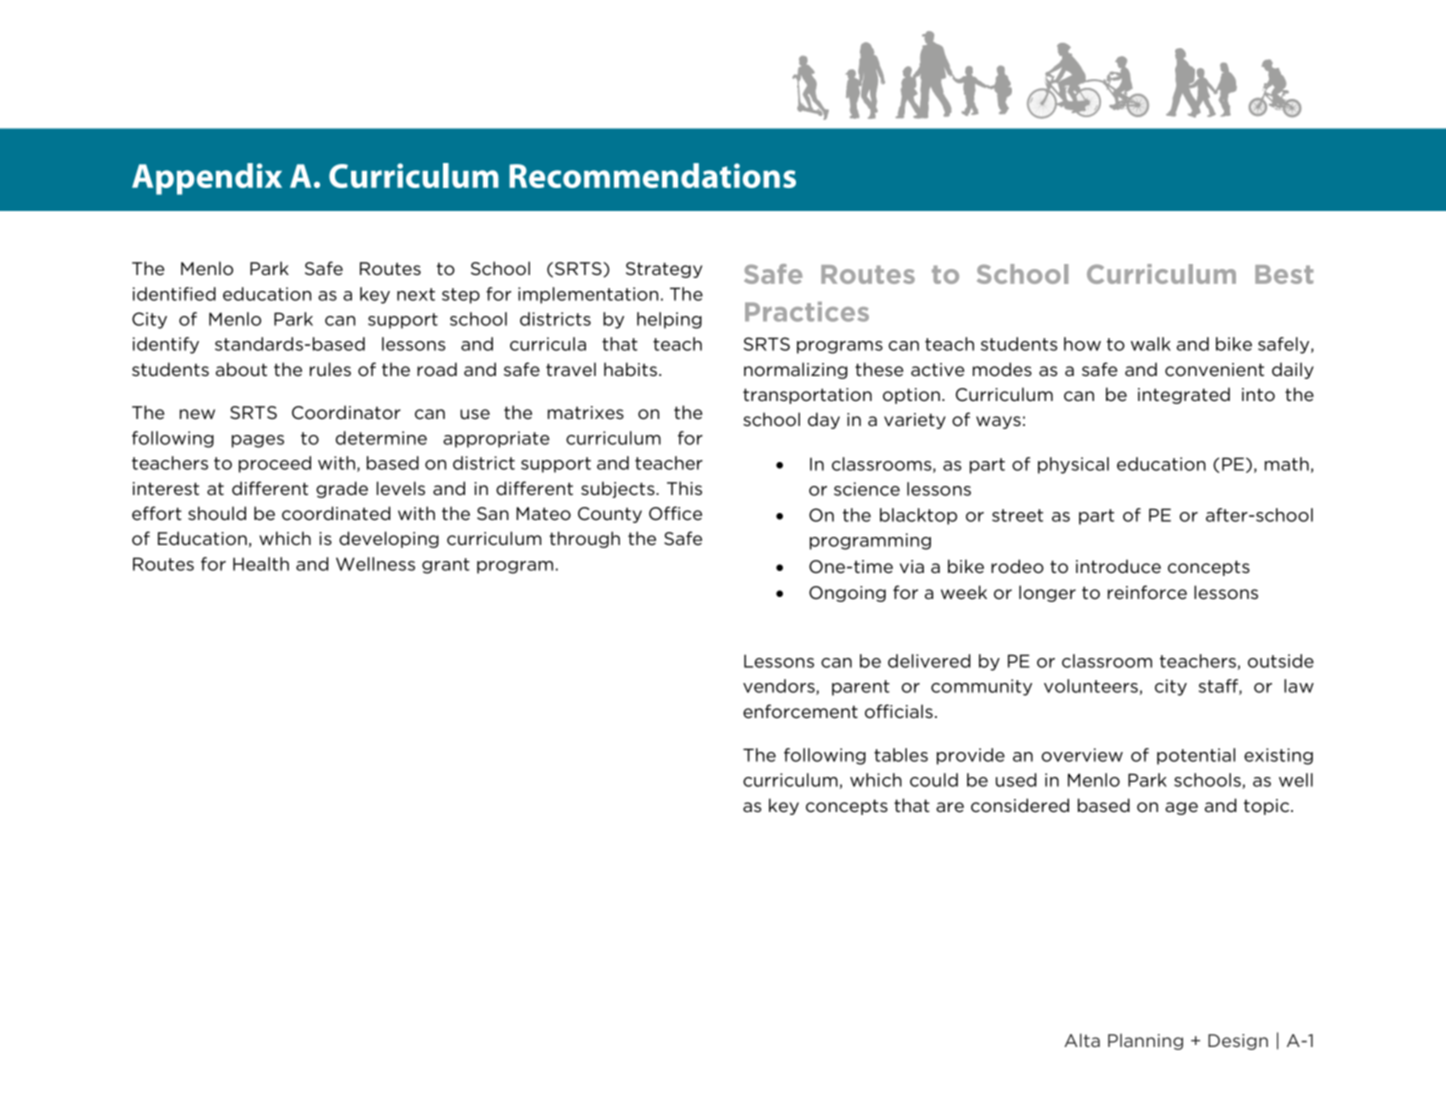 The height and width of the document is (1117, 1446). Describe the element at coordinates (1082, 1040) in the document. I see `Alta` at that location.
